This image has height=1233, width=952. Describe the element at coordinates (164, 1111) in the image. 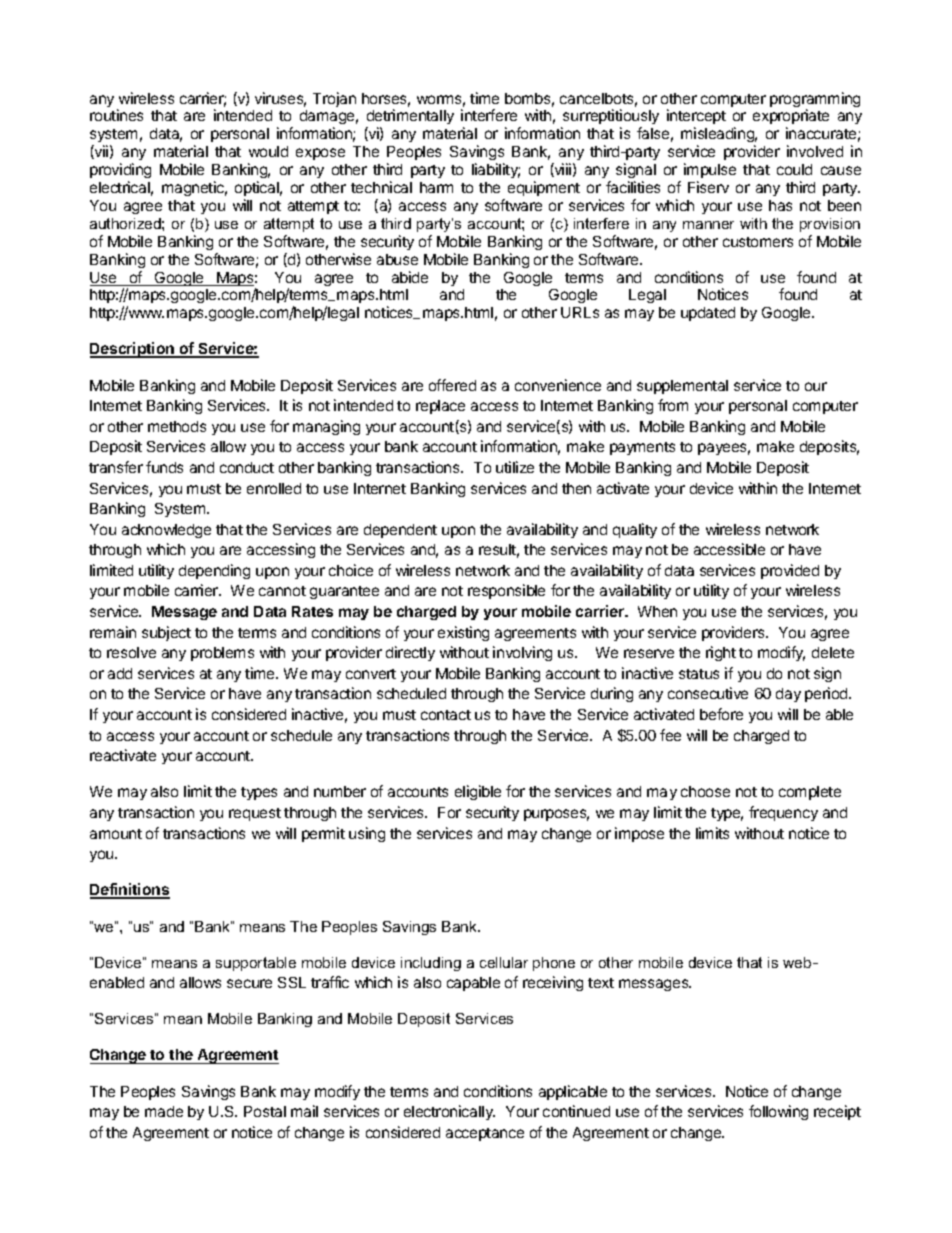

I see `made` at that location.
